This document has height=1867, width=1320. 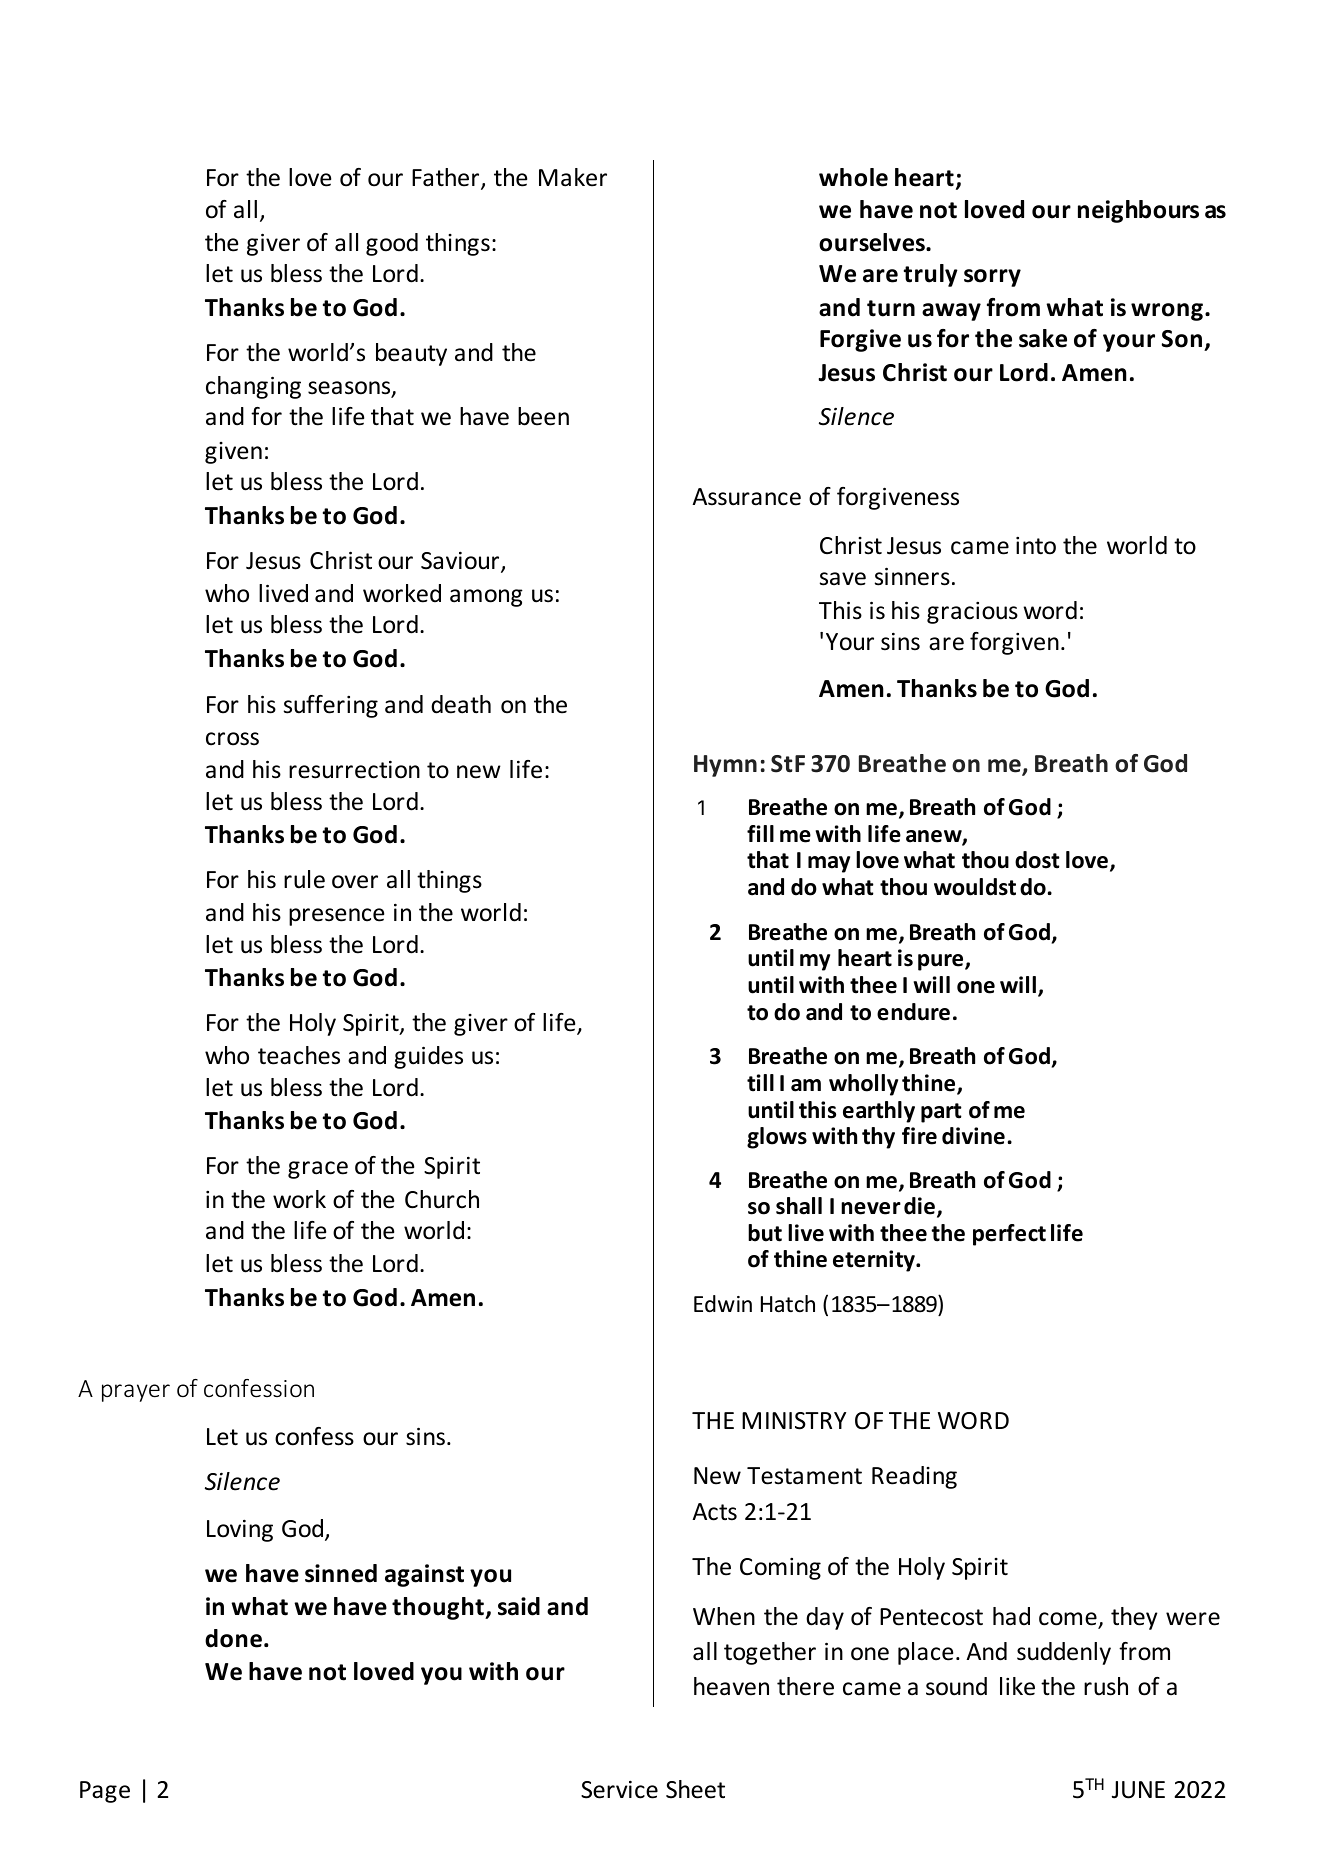 What do you see at coordinates (760, 1083) in the document?
I see `till` at bounding box center [760, 1083].
